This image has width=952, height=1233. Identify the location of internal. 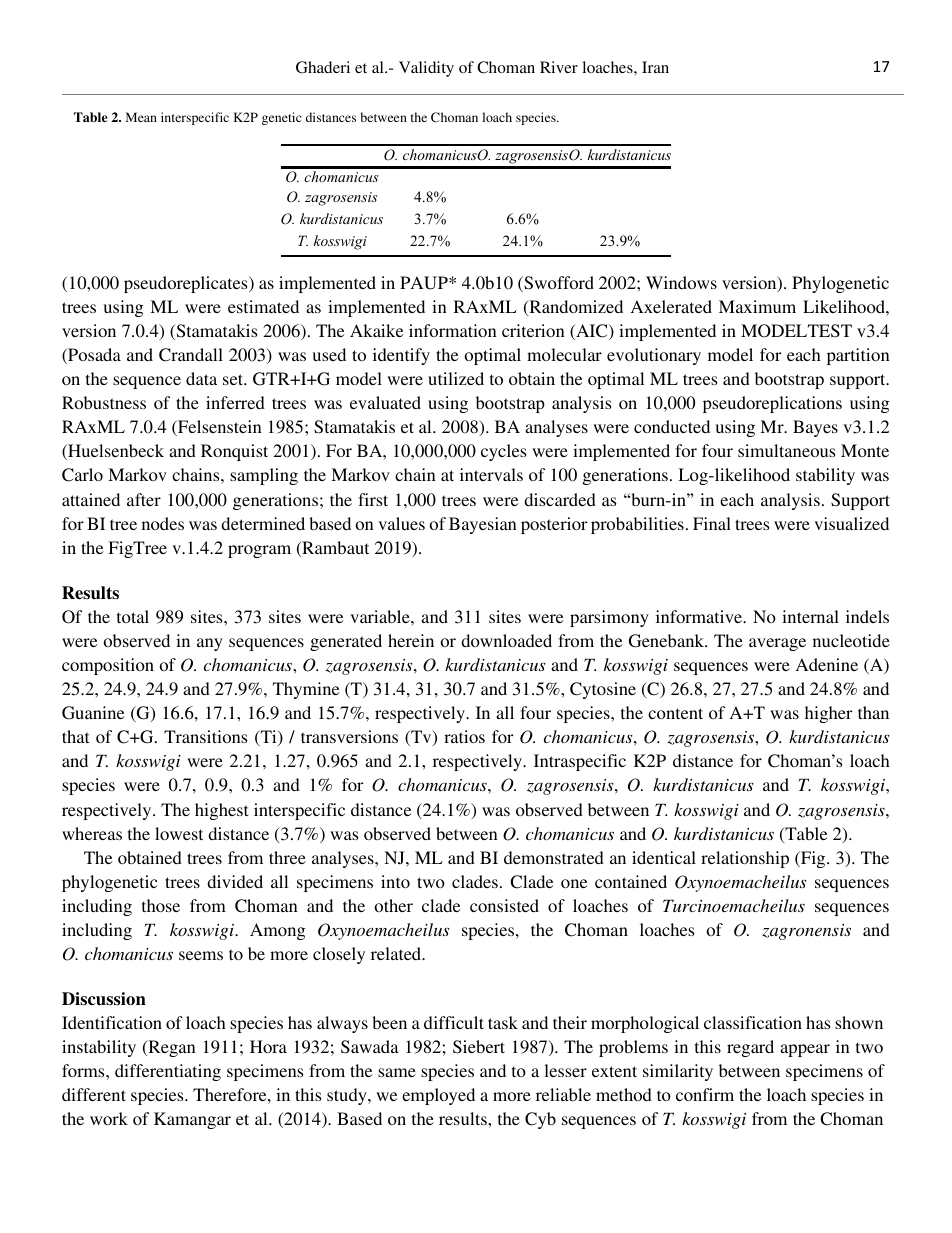
(810, 616).
